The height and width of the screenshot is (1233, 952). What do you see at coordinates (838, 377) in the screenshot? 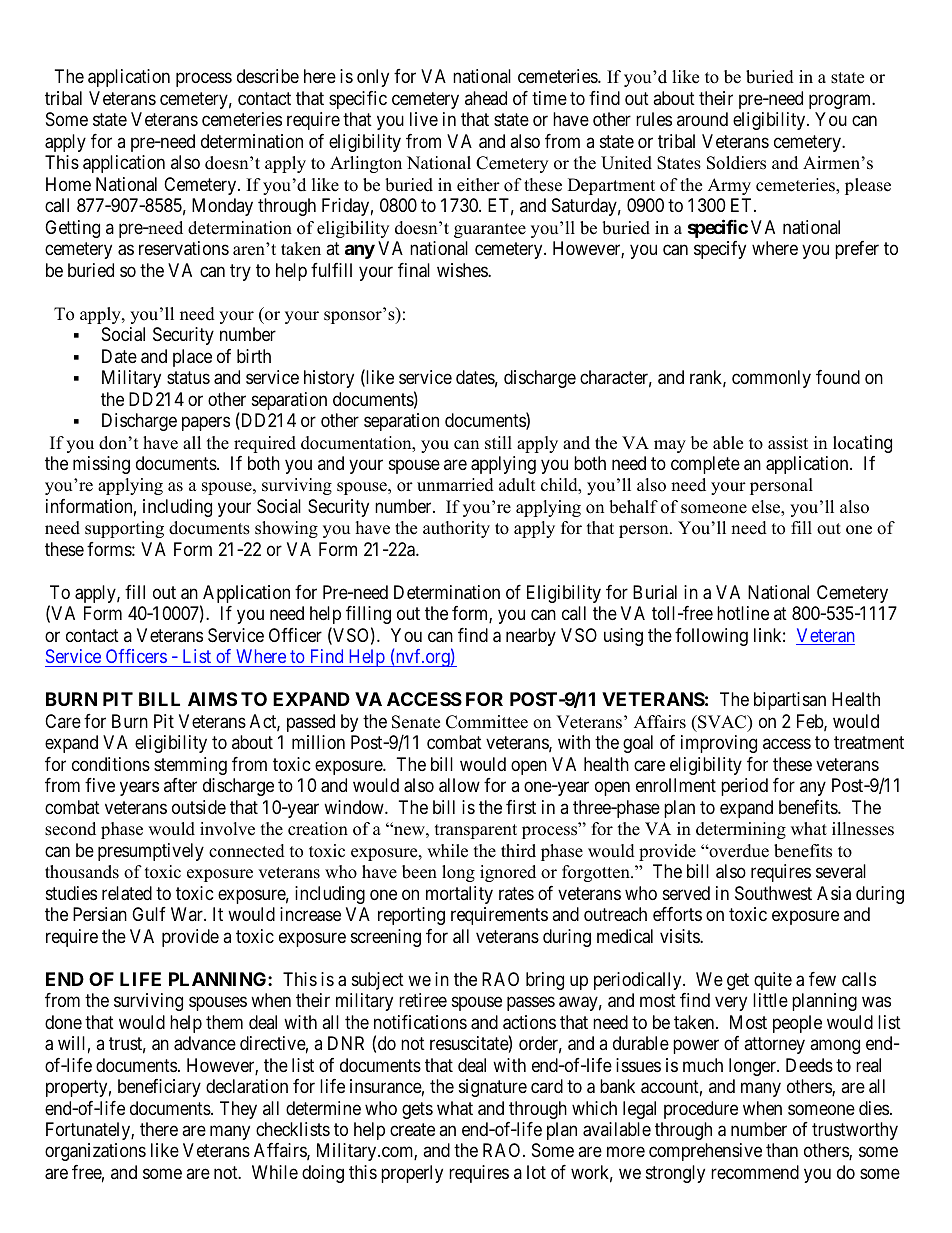
I see `found` at bounding box center [838, 377].
